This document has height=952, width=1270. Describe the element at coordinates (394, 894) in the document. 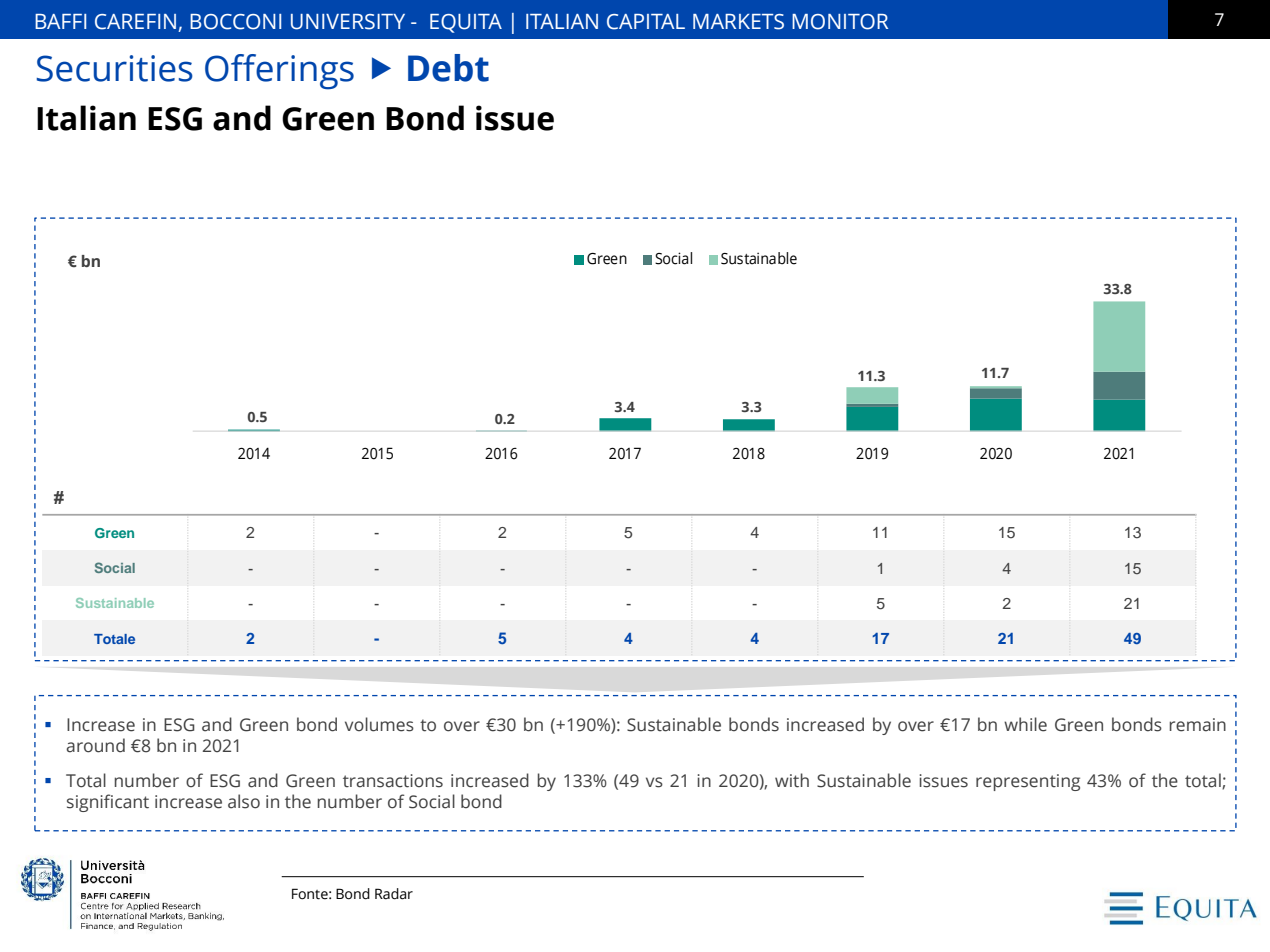

I see `Radar` at that location.
